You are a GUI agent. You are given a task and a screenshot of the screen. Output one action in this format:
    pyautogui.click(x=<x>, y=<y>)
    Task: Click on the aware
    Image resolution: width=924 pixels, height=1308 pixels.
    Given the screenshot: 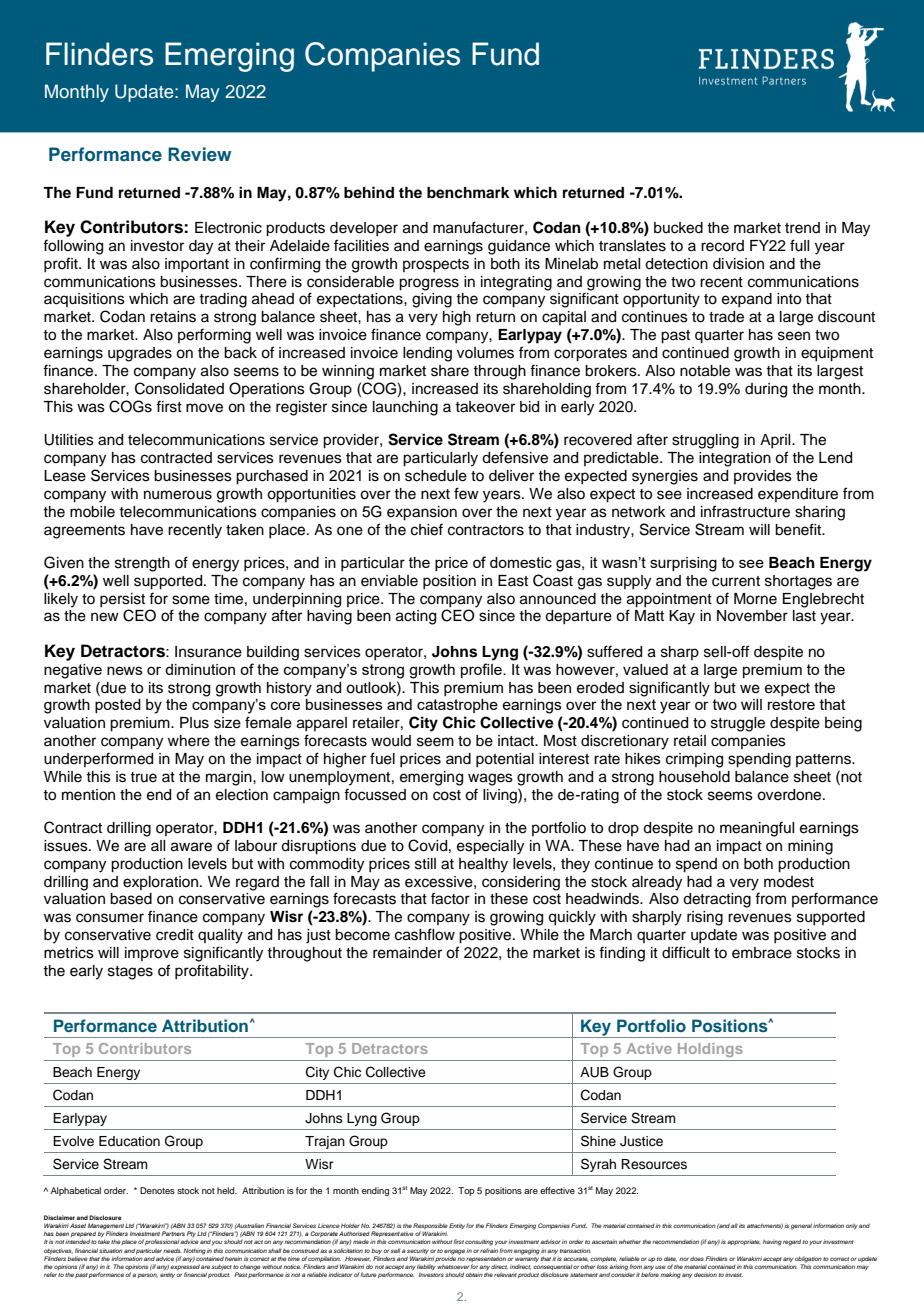 What is the action you would take?
    pyautogui.click(x=191, y=847)
